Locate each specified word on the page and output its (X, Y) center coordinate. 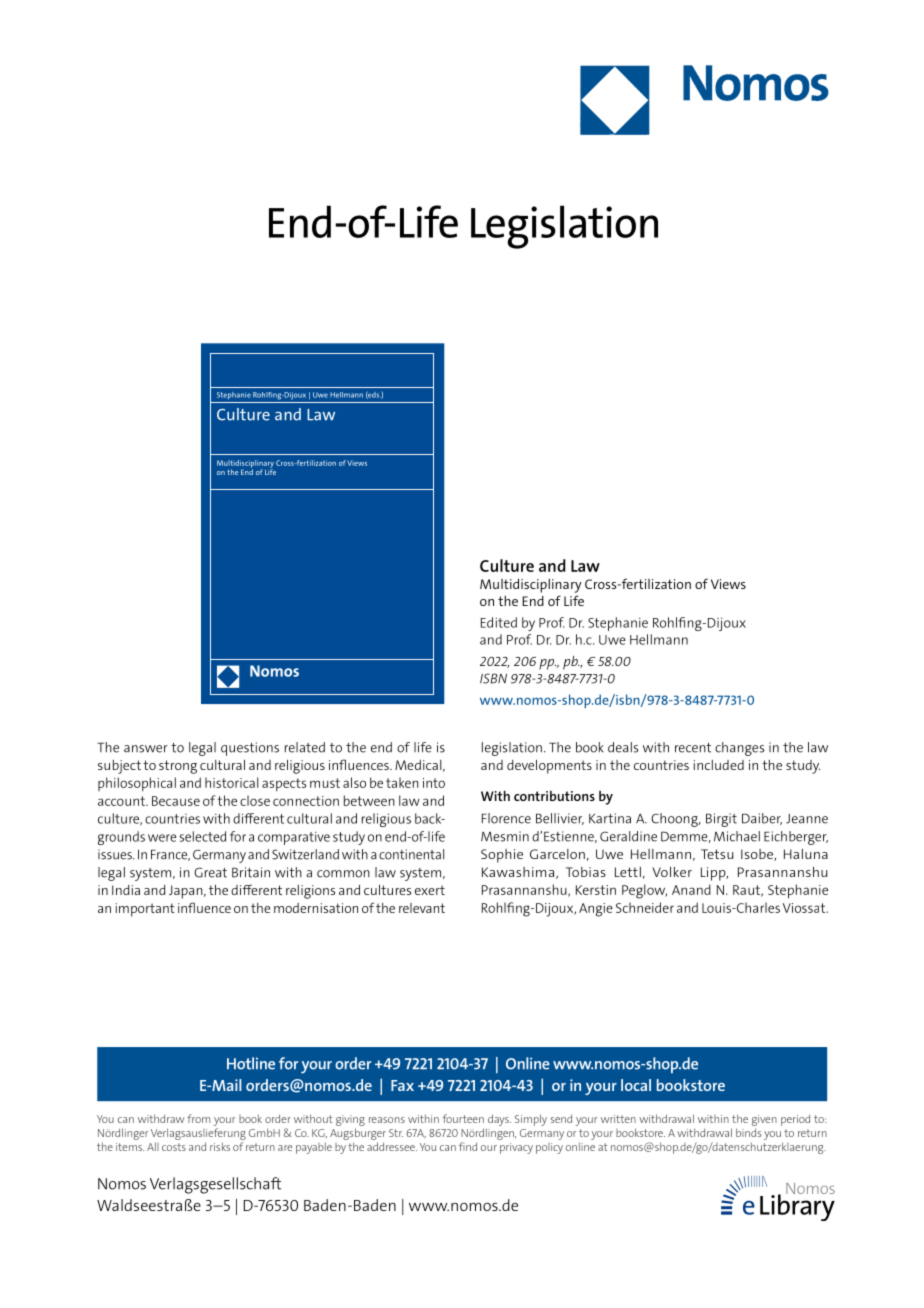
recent (693, 748)
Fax (402, 1085)
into (434, 783)
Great (210, 872)
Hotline (251, 1063)
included (719, 765)
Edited (499, 622)
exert (430, 890)
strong (178, 767)
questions (250, 749)
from (198, 1118)
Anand (691, 889)
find (468, 1146)
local (636, 1085)
